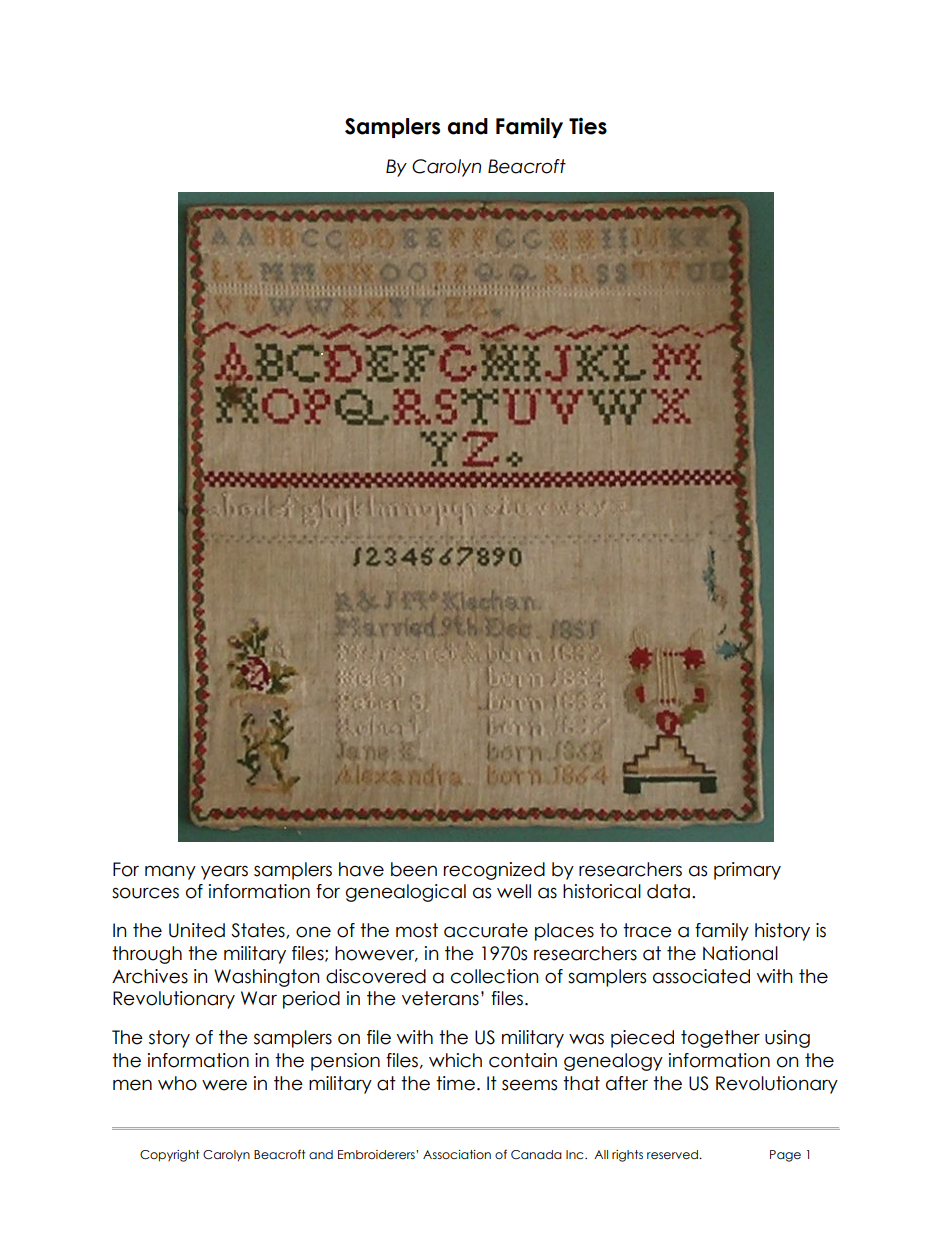  Describe the element at coordinates (457, 1154) in the document. I see `Association` at that location.
